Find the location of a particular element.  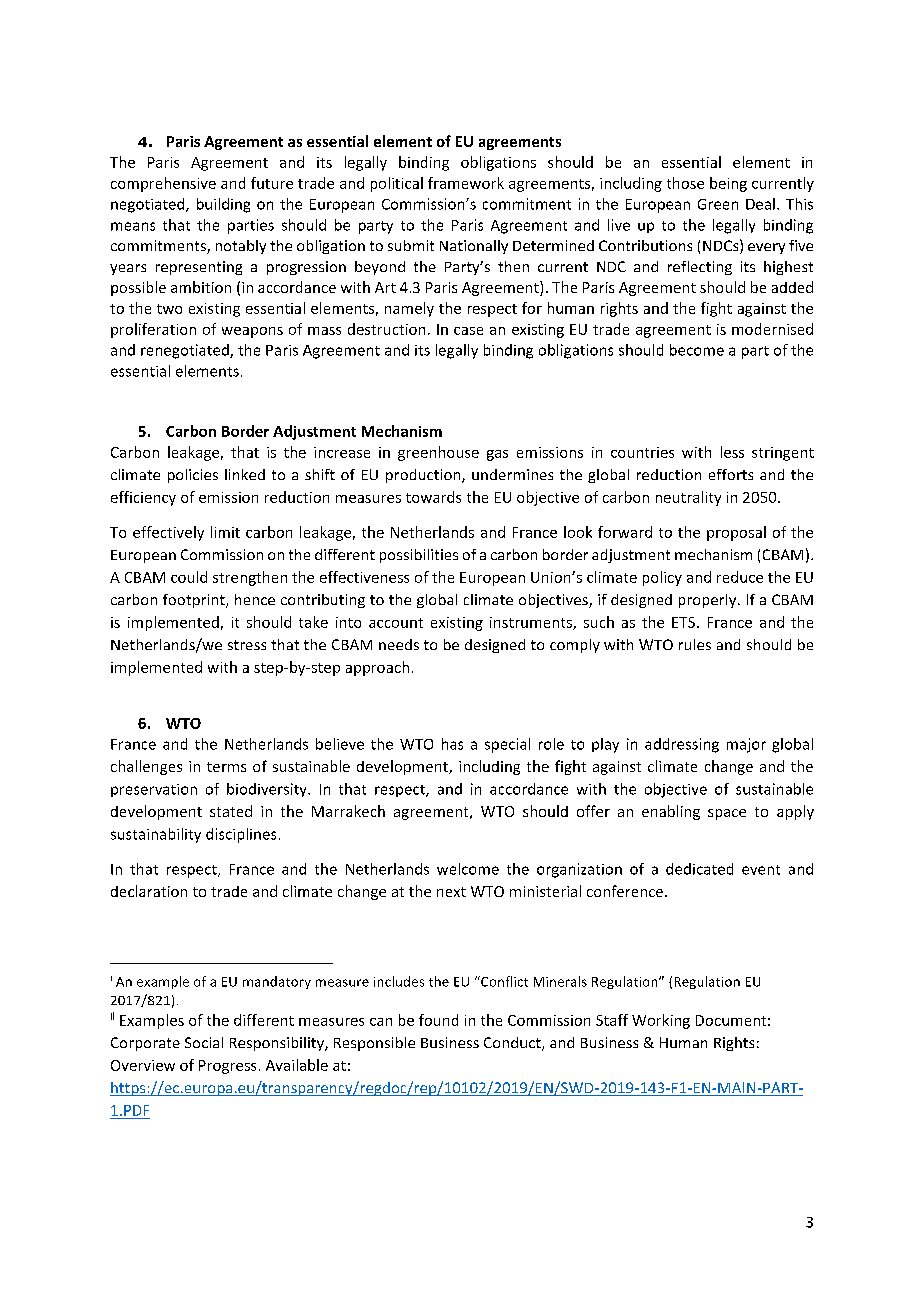

being is located at coordinates (728, 184).
